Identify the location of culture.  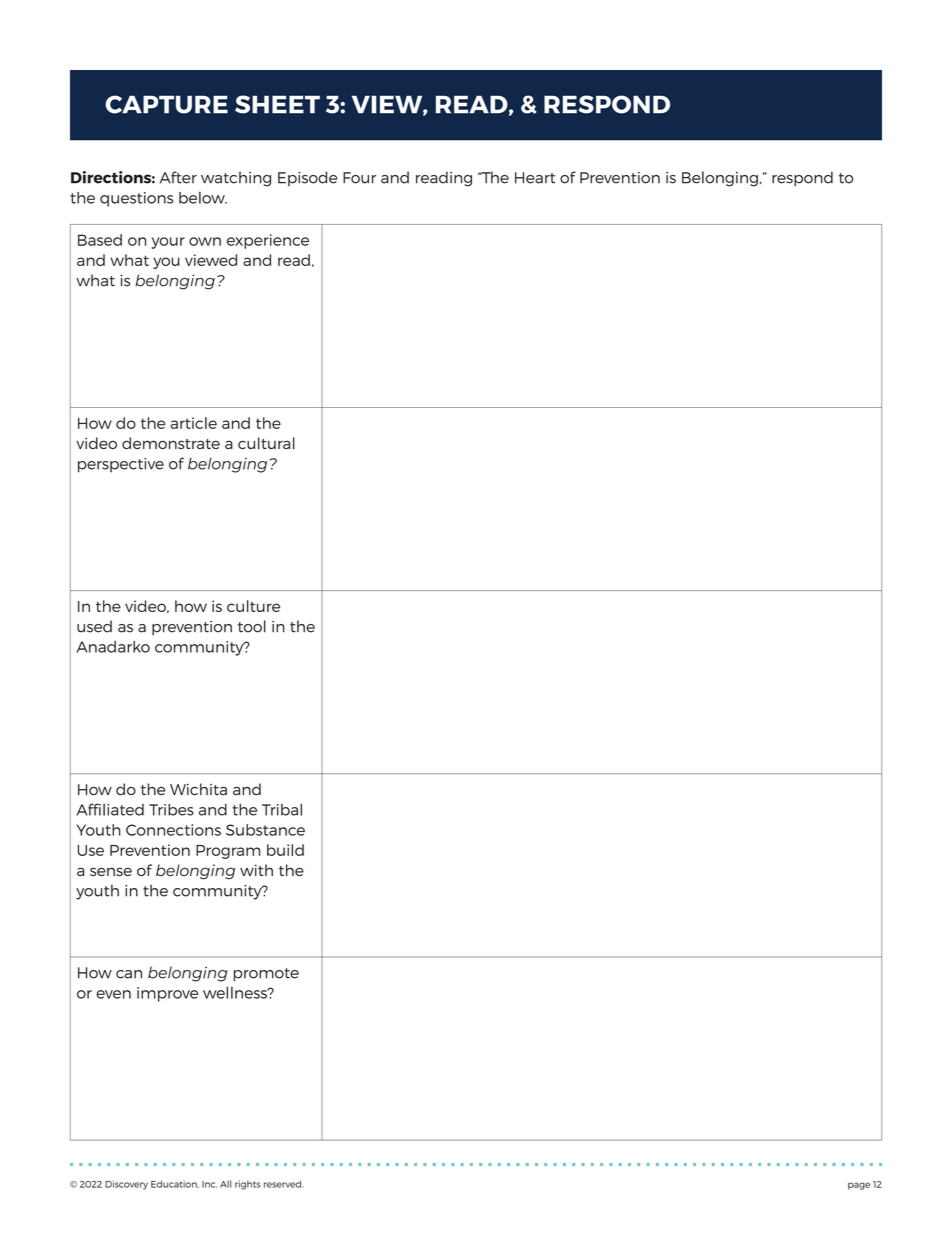
(253, 606).
